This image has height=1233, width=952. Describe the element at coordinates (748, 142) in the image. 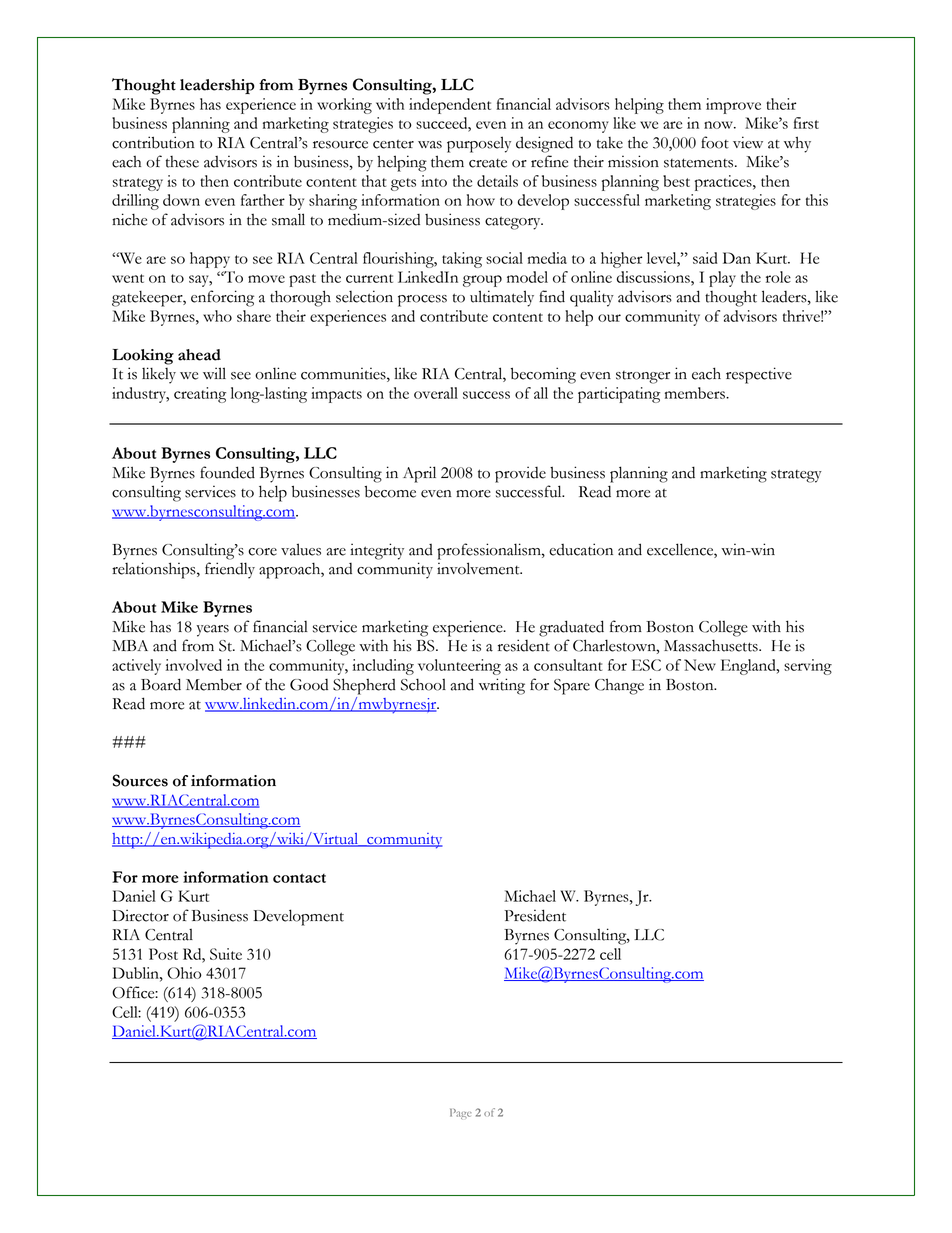

I see `view` at that location.
